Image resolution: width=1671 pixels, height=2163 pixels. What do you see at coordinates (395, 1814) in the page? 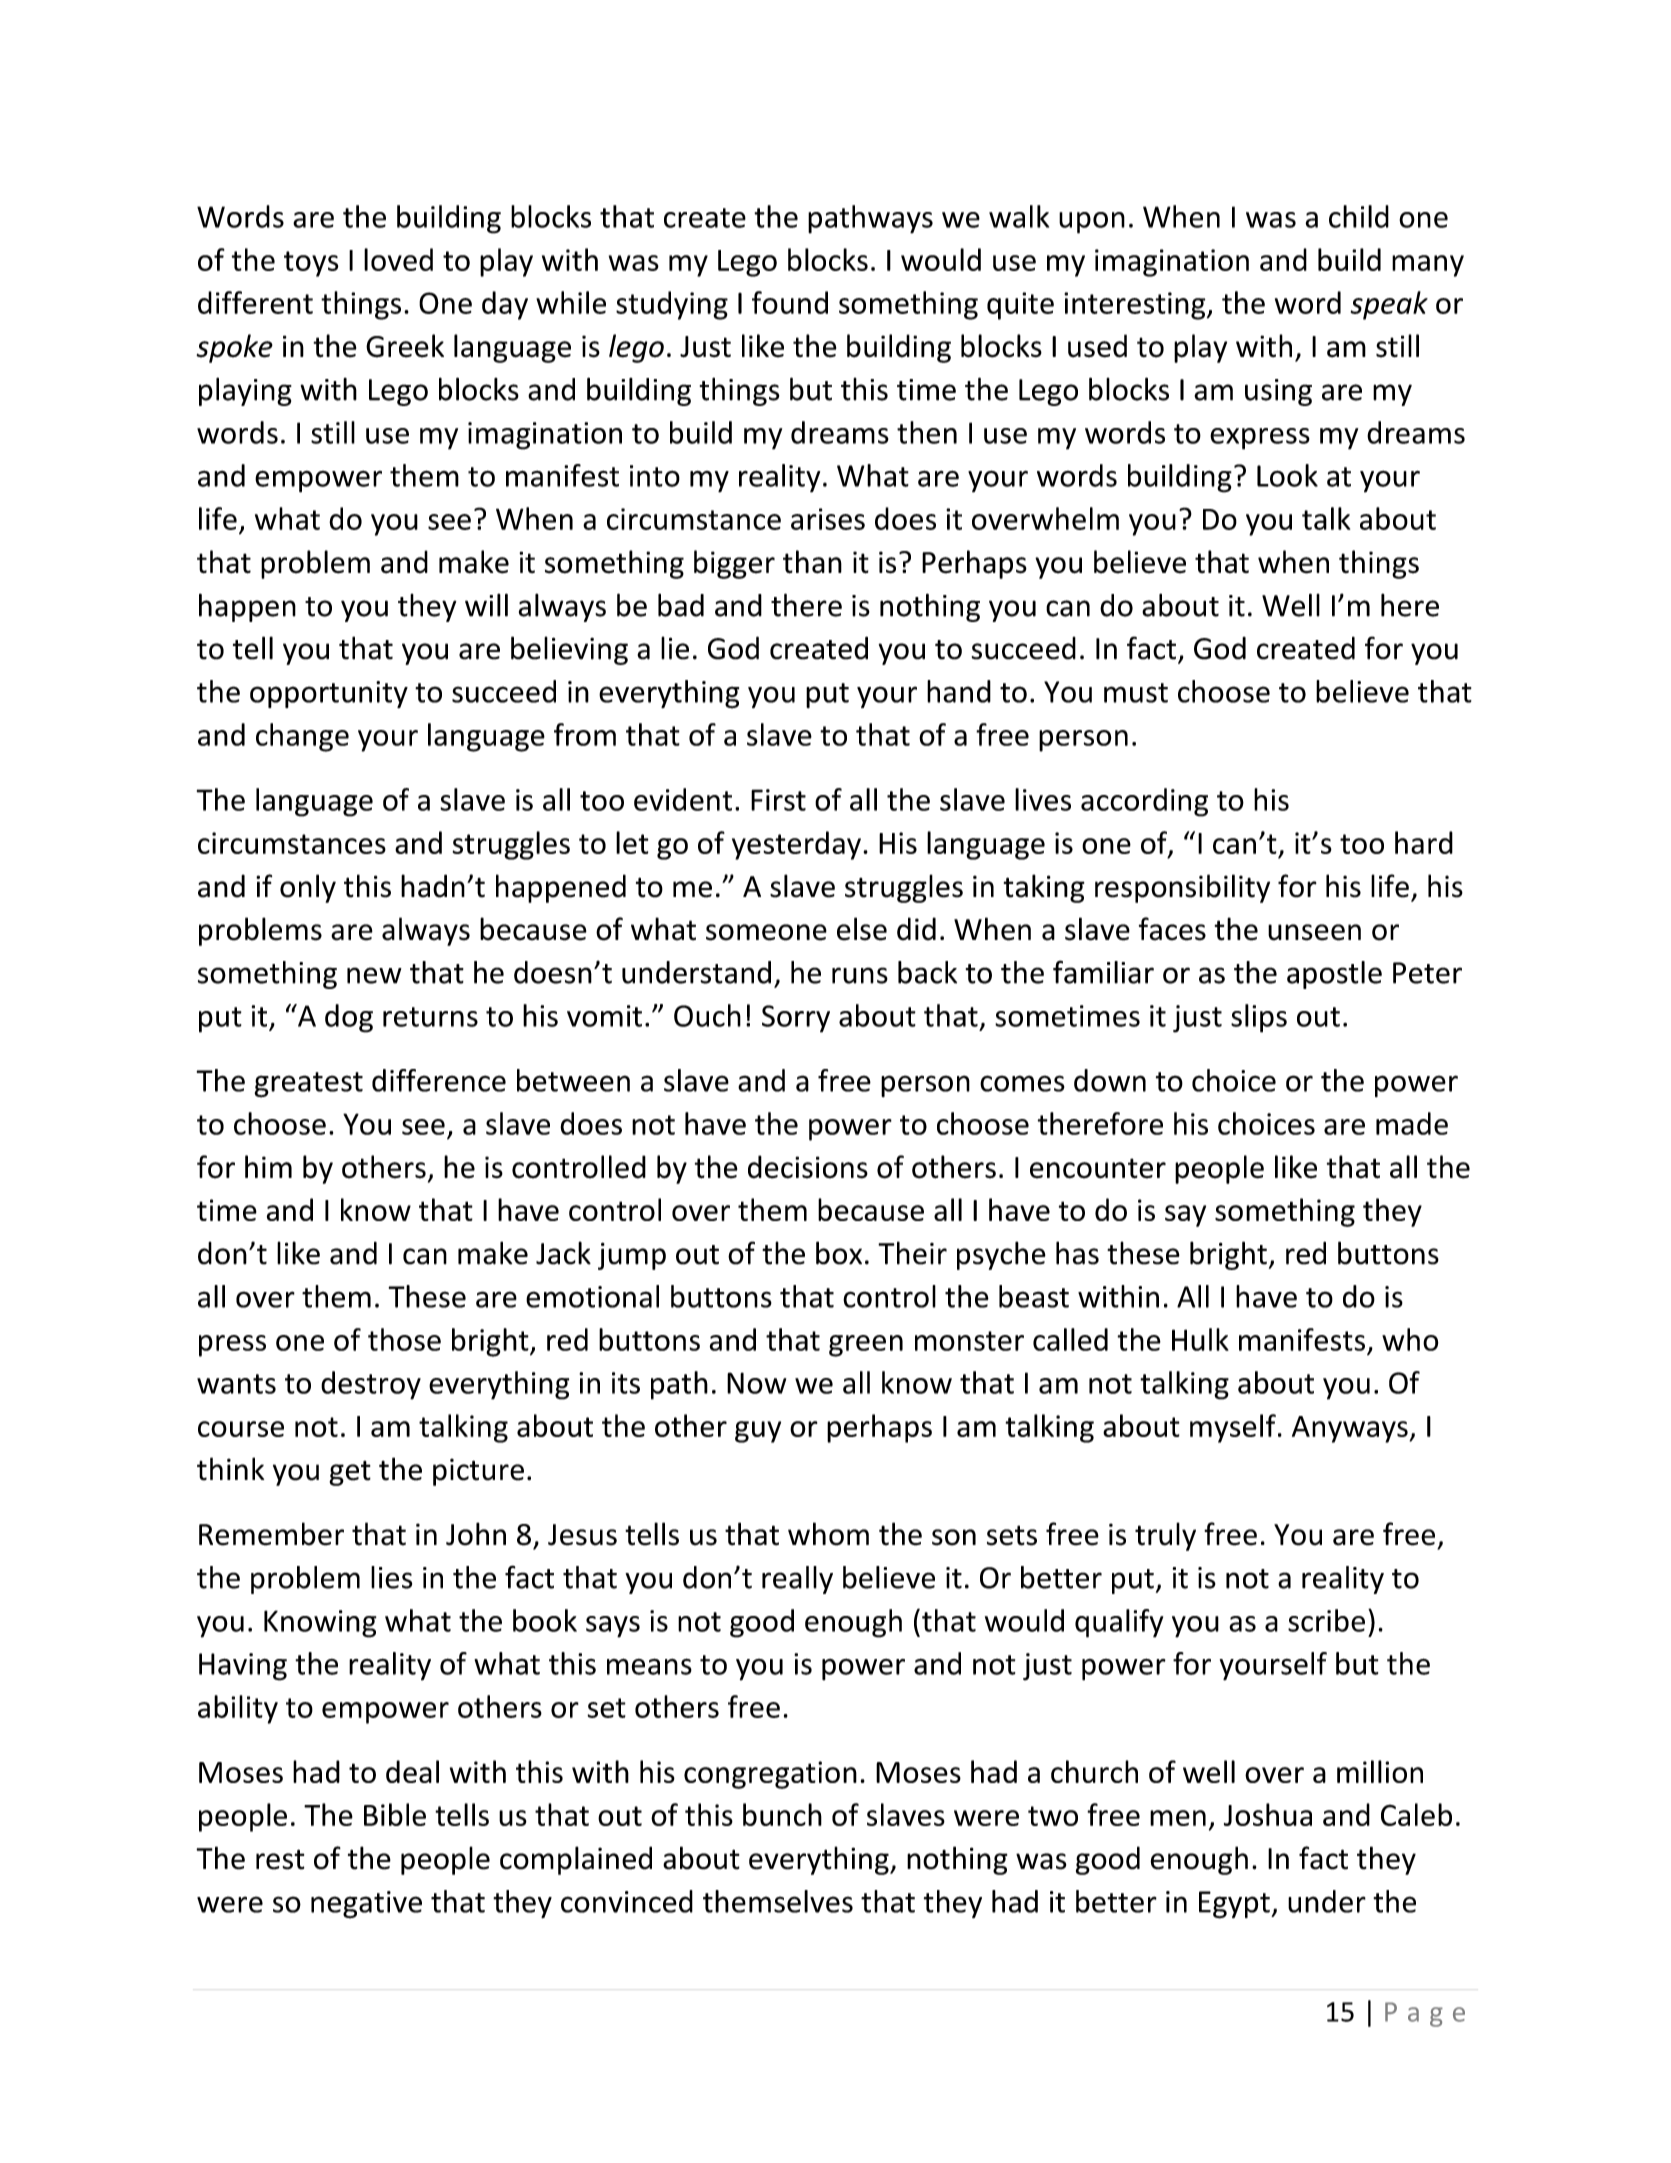
I see `Bible` at bounding box center [395, 1814].
